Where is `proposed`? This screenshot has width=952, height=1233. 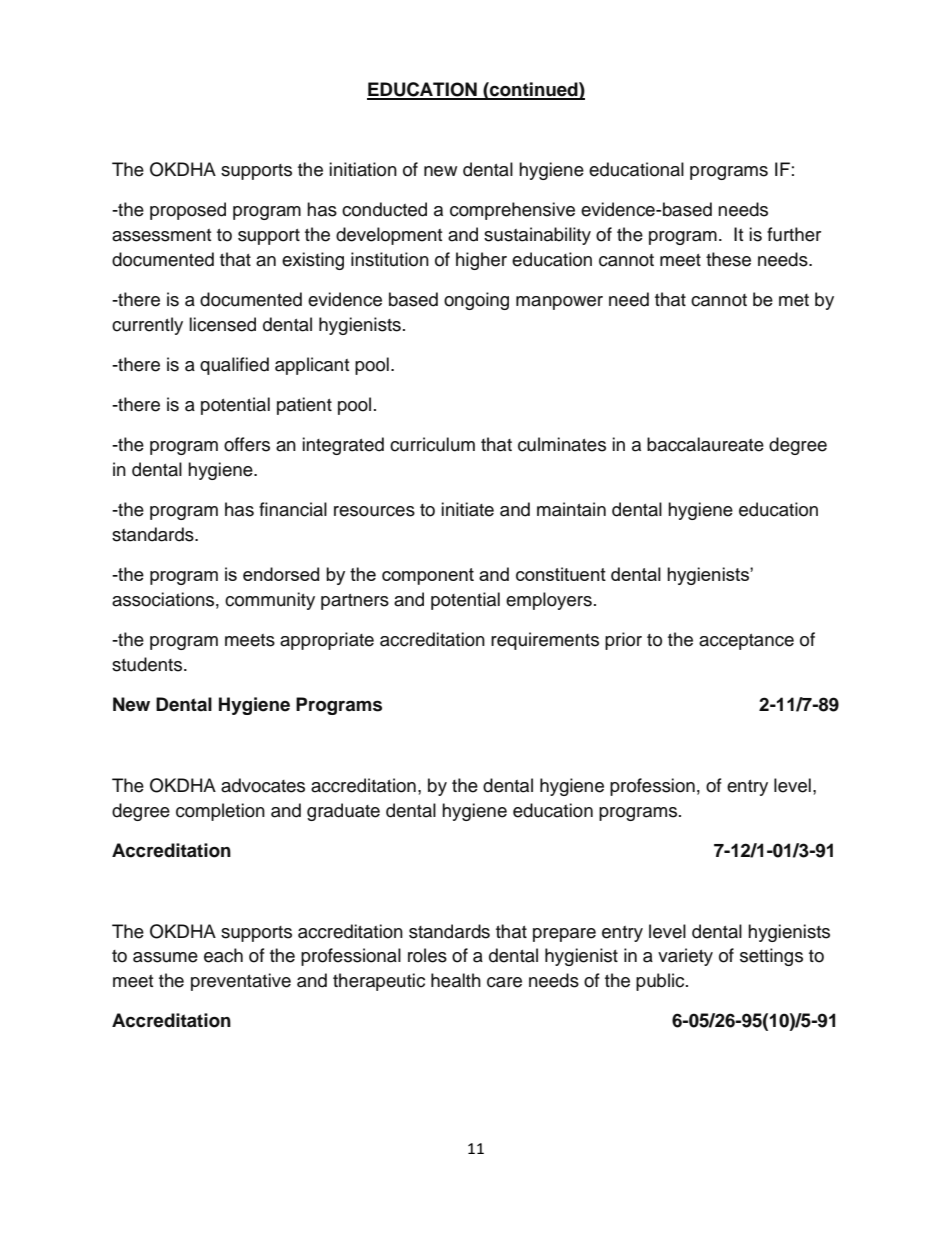
proposed is located at coordinates (188, 211).
